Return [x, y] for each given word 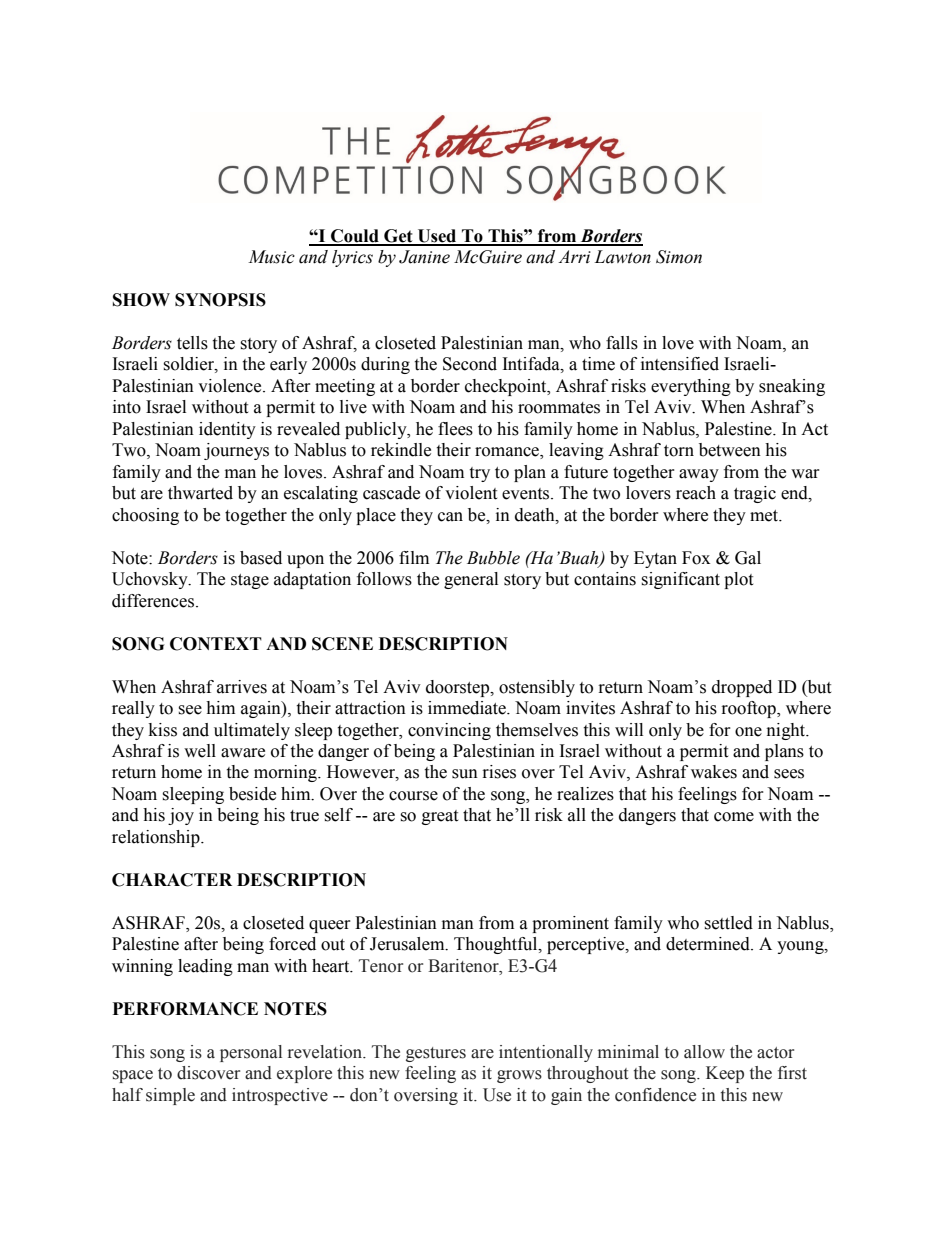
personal [251, 1053]
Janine [424, 257]
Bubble [493, 558]
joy [181, 816]
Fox [696, 558]
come [734, 817]
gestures [436, 1054]
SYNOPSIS [220, 300]
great [440, 817]
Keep [725, 1074]
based [261, 558]
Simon [679, 257]
